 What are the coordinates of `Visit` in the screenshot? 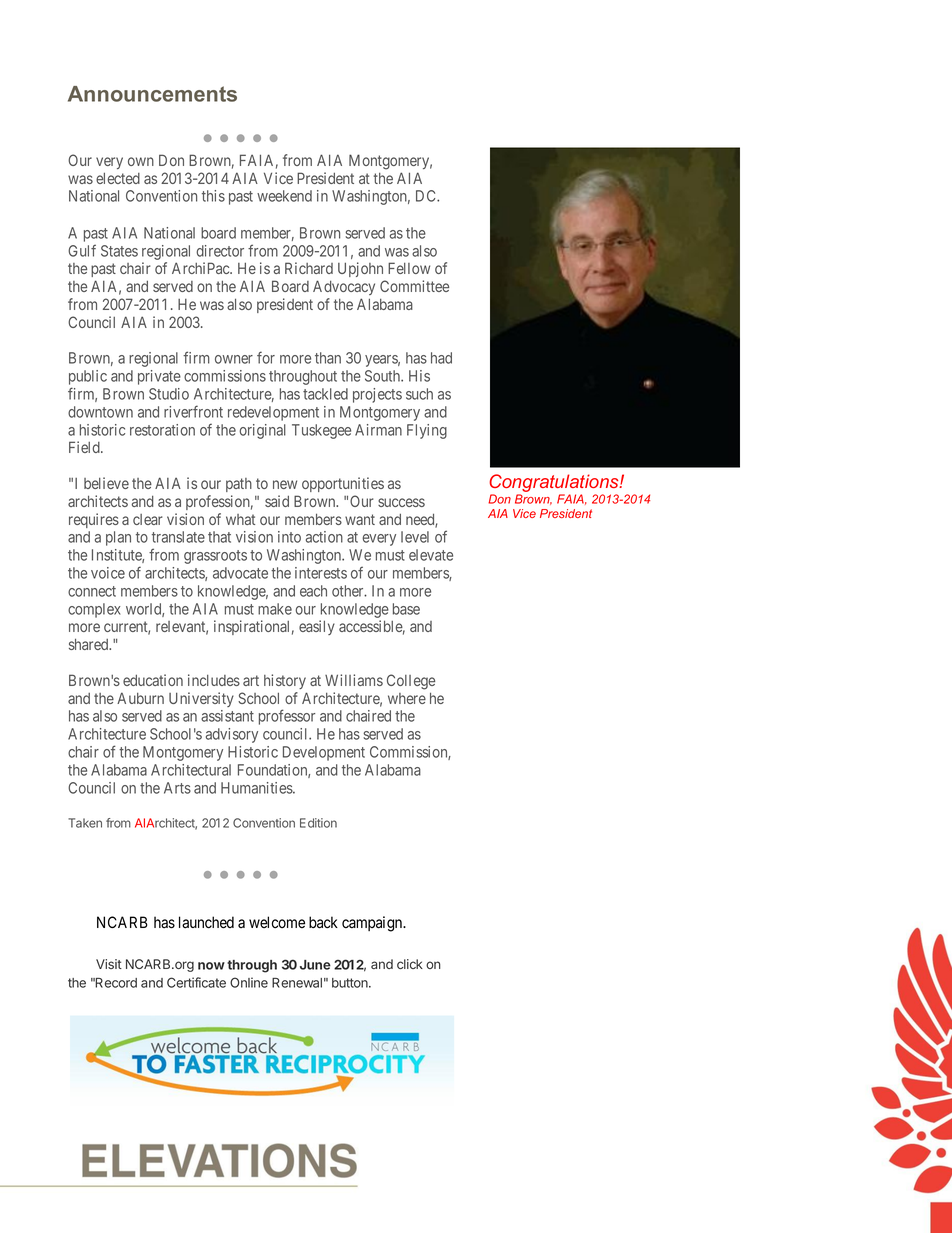 It's located at (109, 964).
